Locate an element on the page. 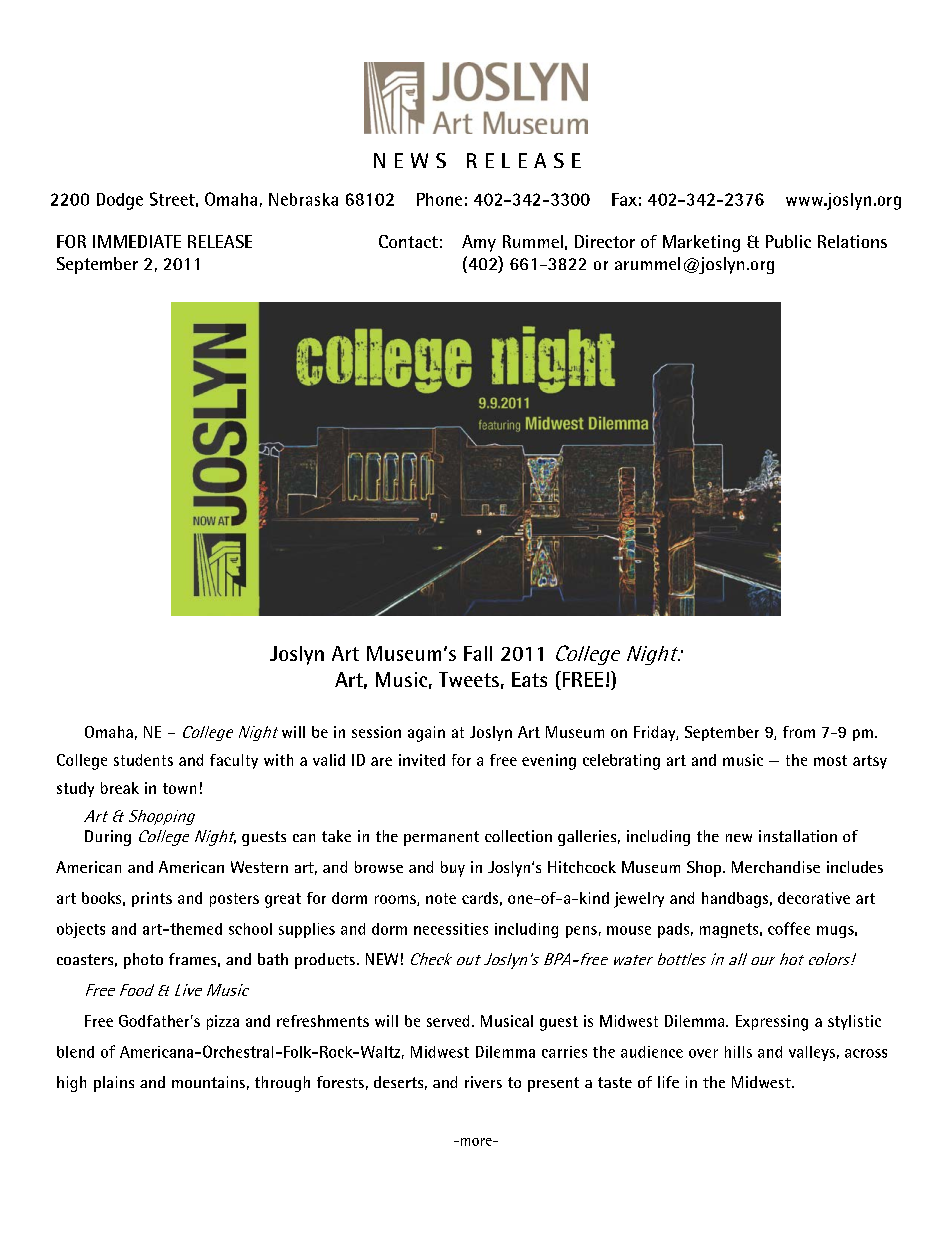 This page has height=1233, width=952. IMMEDIATE is located at coordinates (137, 241).
